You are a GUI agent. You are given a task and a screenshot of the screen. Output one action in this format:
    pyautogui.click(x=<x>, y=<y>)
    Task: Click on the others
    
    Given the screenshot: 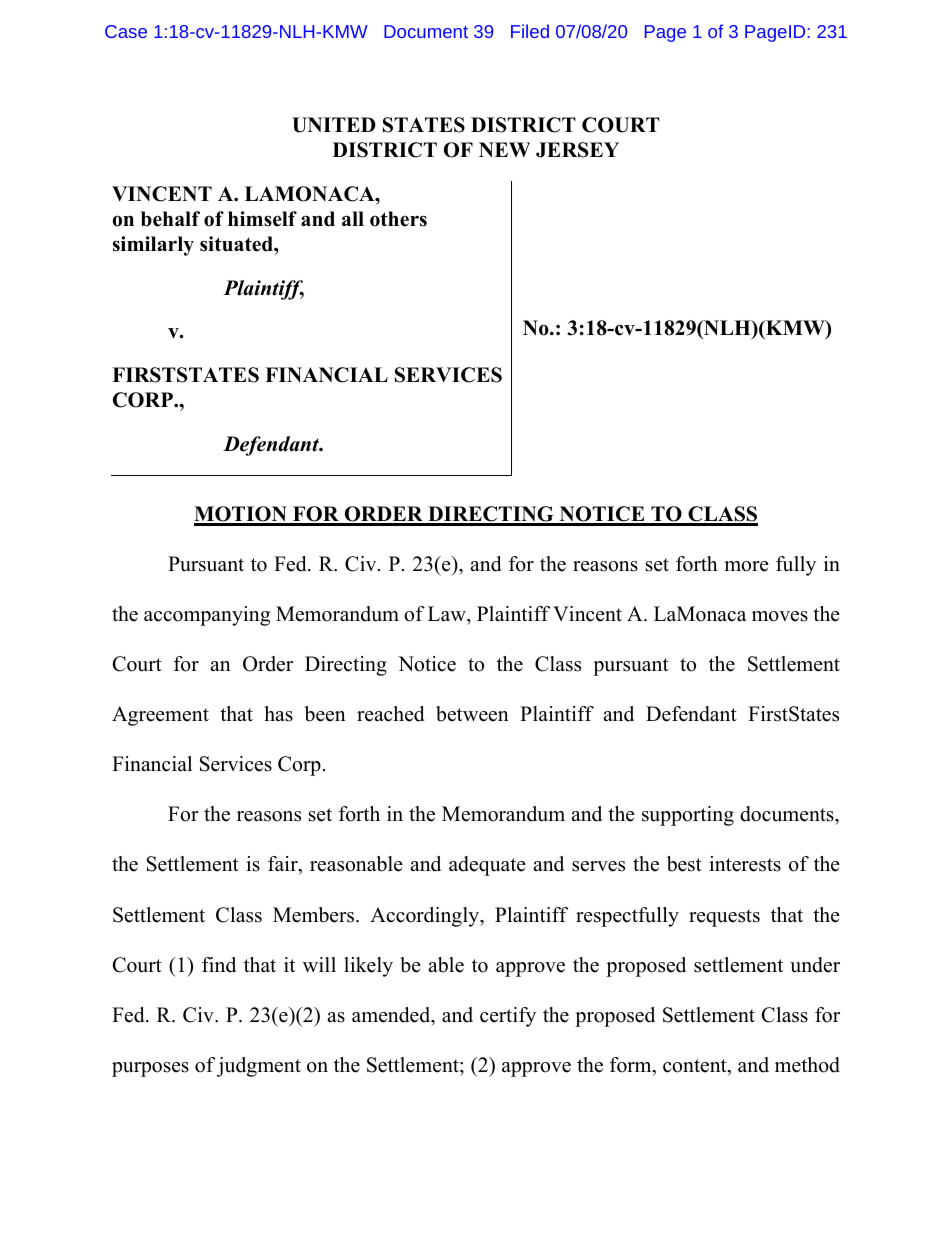 What is the action you would take?
    pyautogui.click(x=398, y=219)
